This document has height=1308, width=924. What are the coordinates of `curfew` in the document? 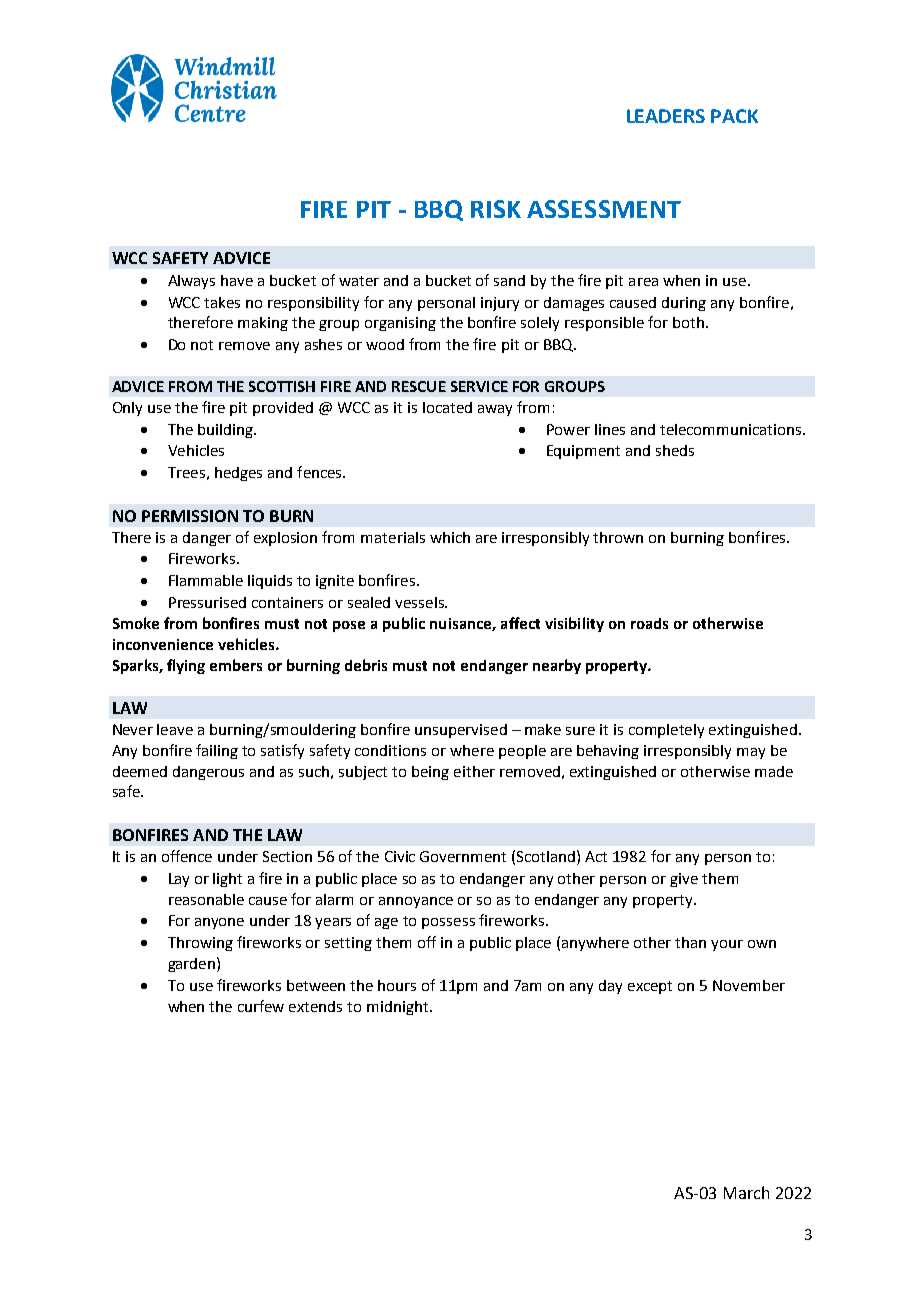 It's located at (261, 1006).
